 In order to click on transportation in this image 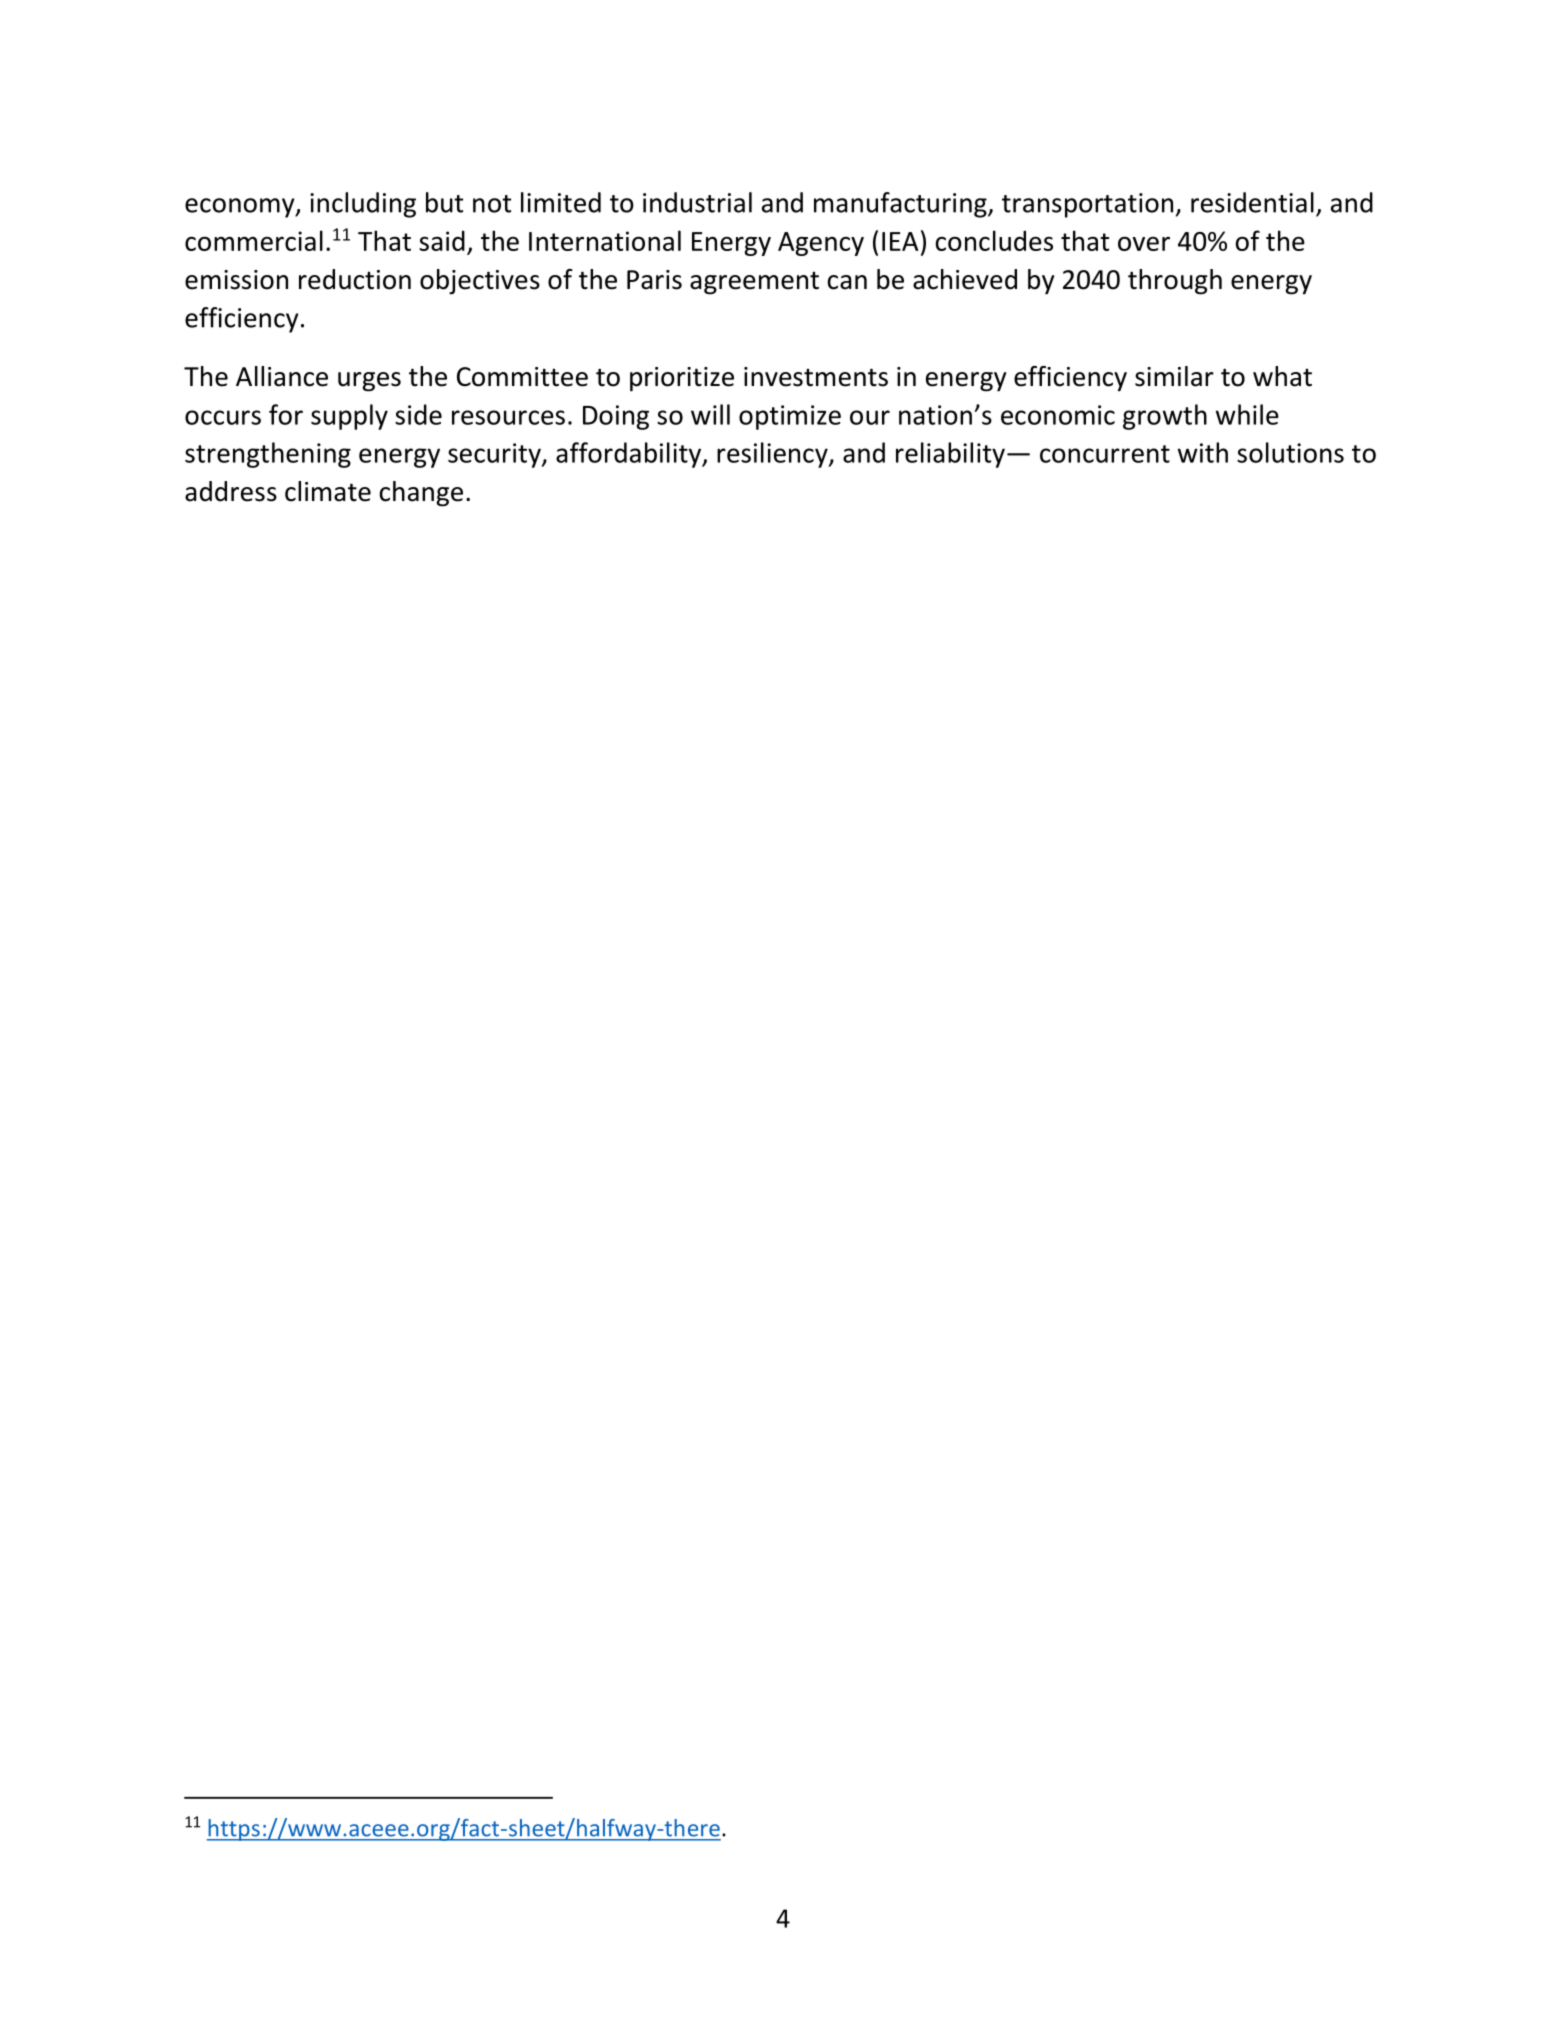, I will do `click(1087, 205)`.
